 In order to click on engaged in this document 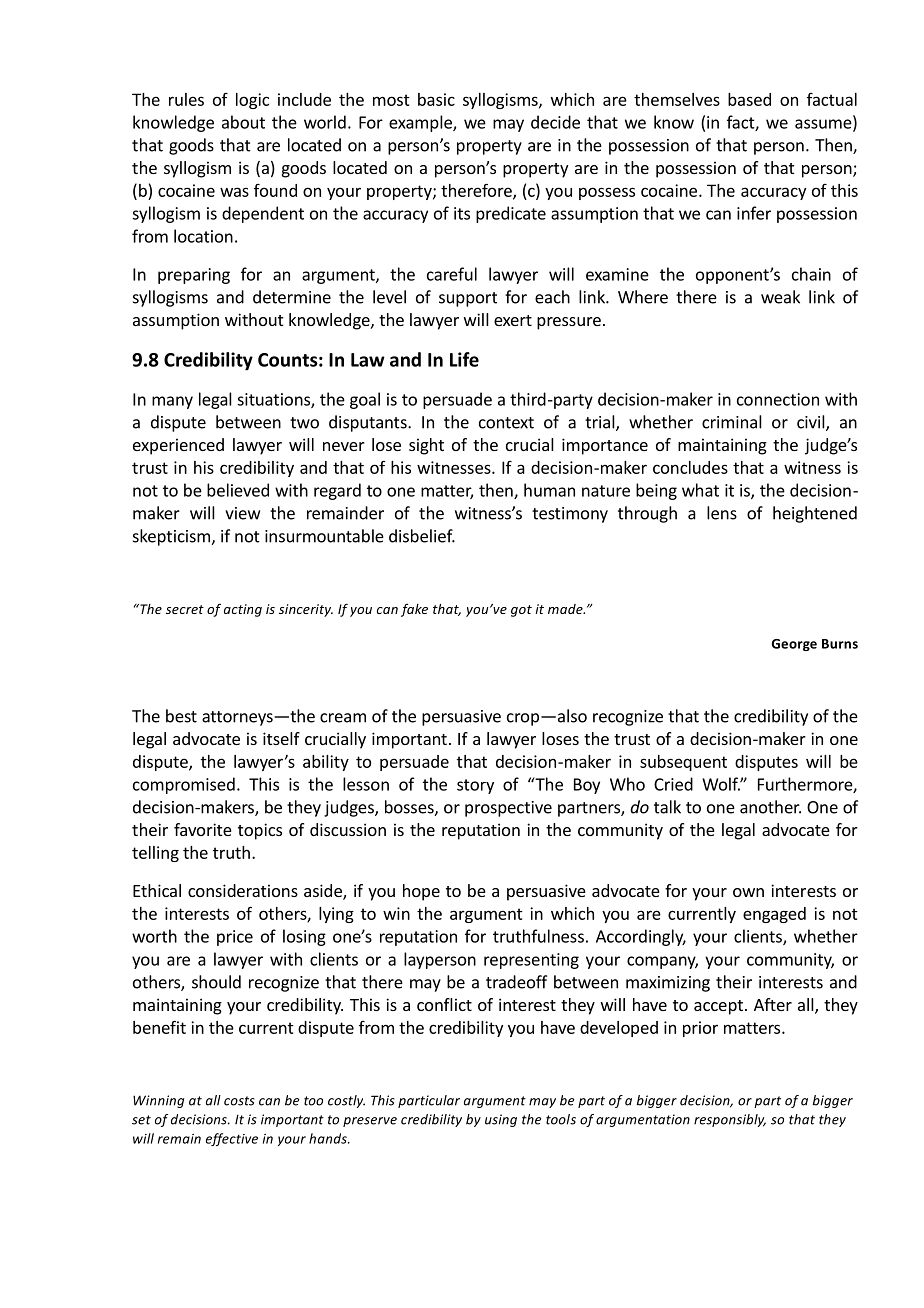, I will do `click(774, 915)`.
